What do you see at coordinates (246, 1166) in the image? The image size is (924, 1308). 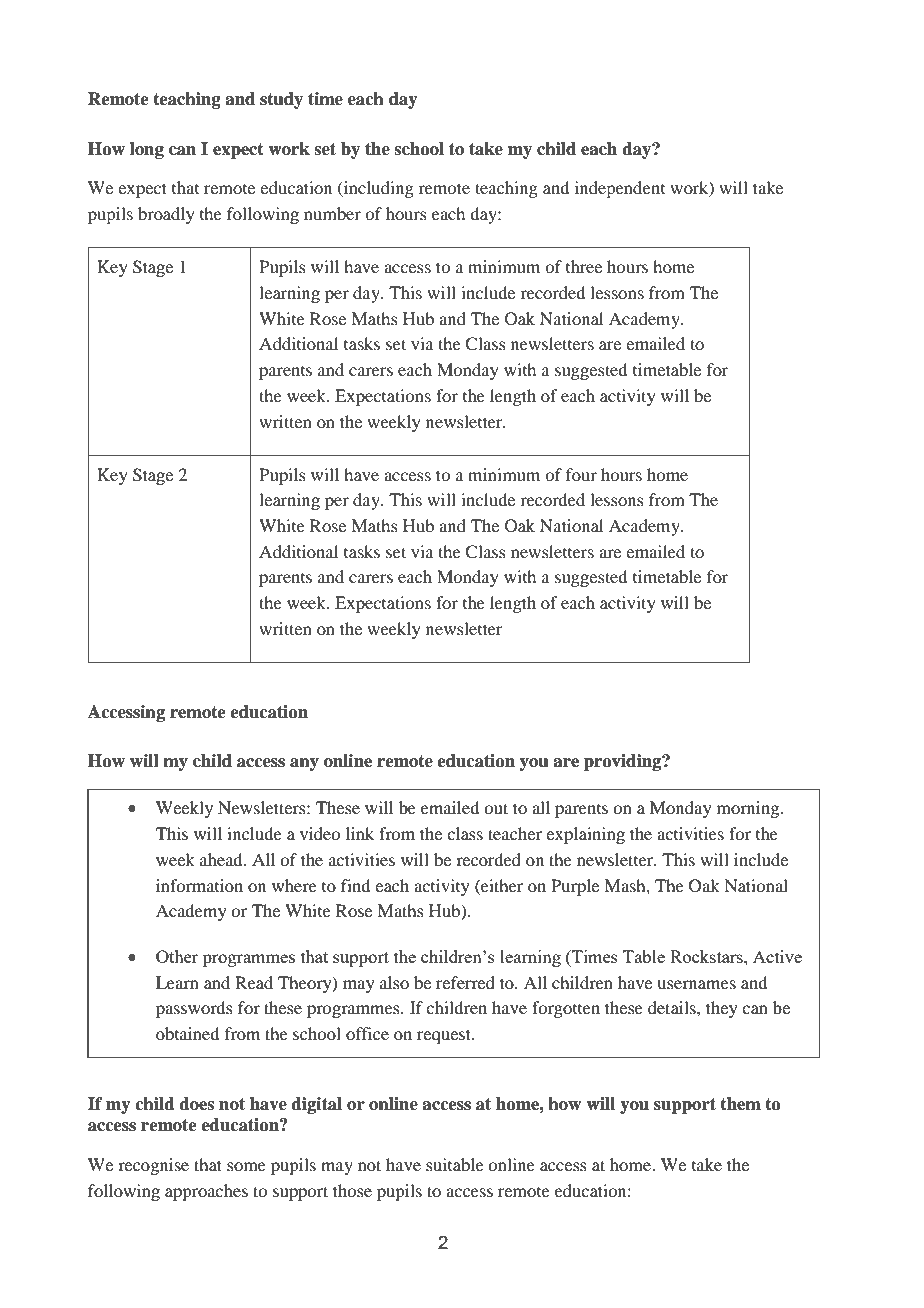 I see `some` at bounding box center [246, 1166].
